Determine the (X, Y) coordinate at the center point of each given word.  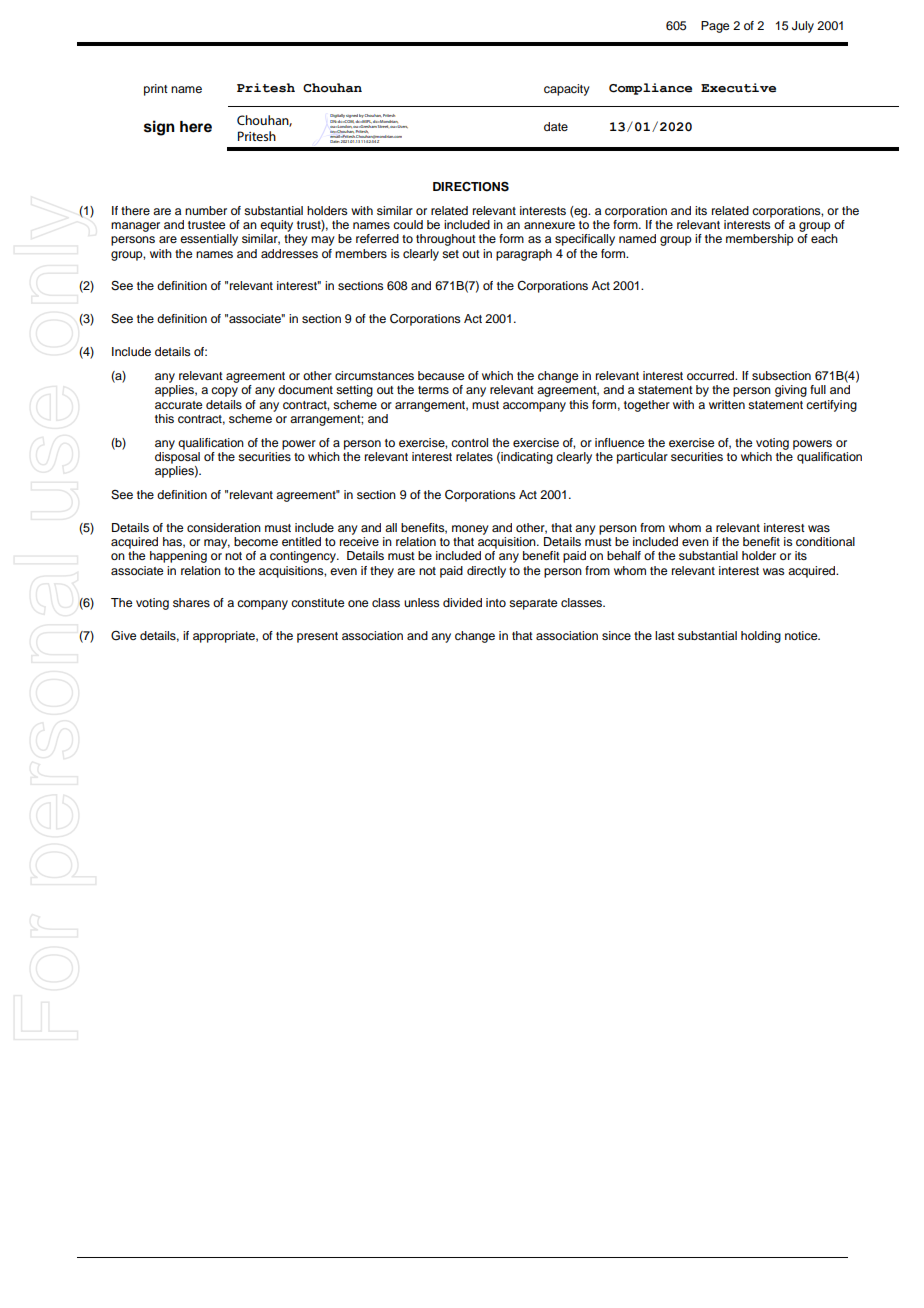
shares (191, 602)
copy (224, 392)
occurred (712, 375)
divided (462, 602)
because (441, 375)
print (156, 90)
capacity (567, 90)
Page (715, 27)
